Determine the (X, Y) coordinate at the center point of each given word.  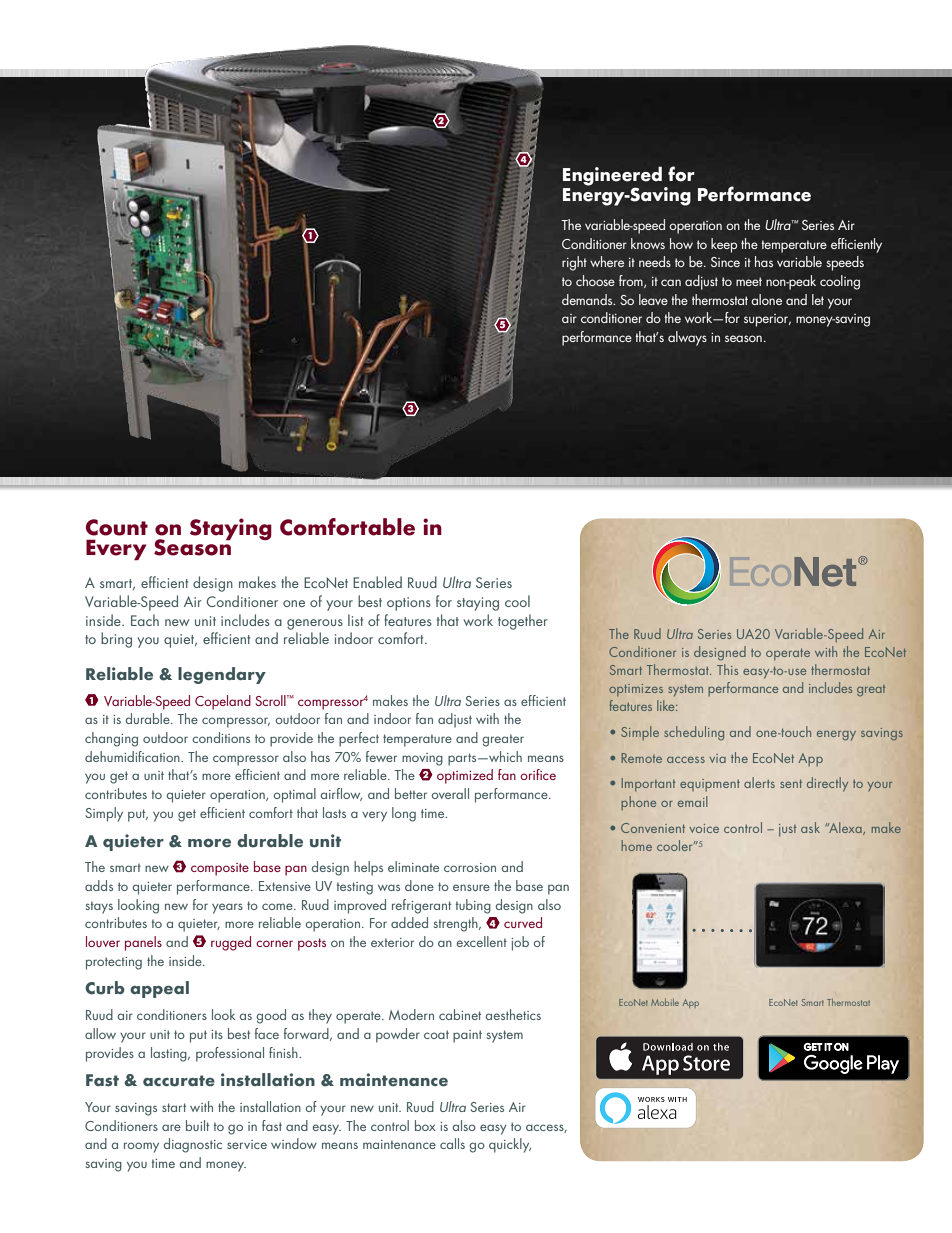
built (197, 1125)
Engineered (614, 177)
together (523, 622)
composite (220, 869)
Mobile (665, 1002)
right (574, 263)
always (687, 338)
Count (117, 527)
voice (704, 828)
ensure (471, 887)
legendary (222, 675)
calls (452, 1143)
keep (724, 245)
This (727, 669)
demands (588, 299)
